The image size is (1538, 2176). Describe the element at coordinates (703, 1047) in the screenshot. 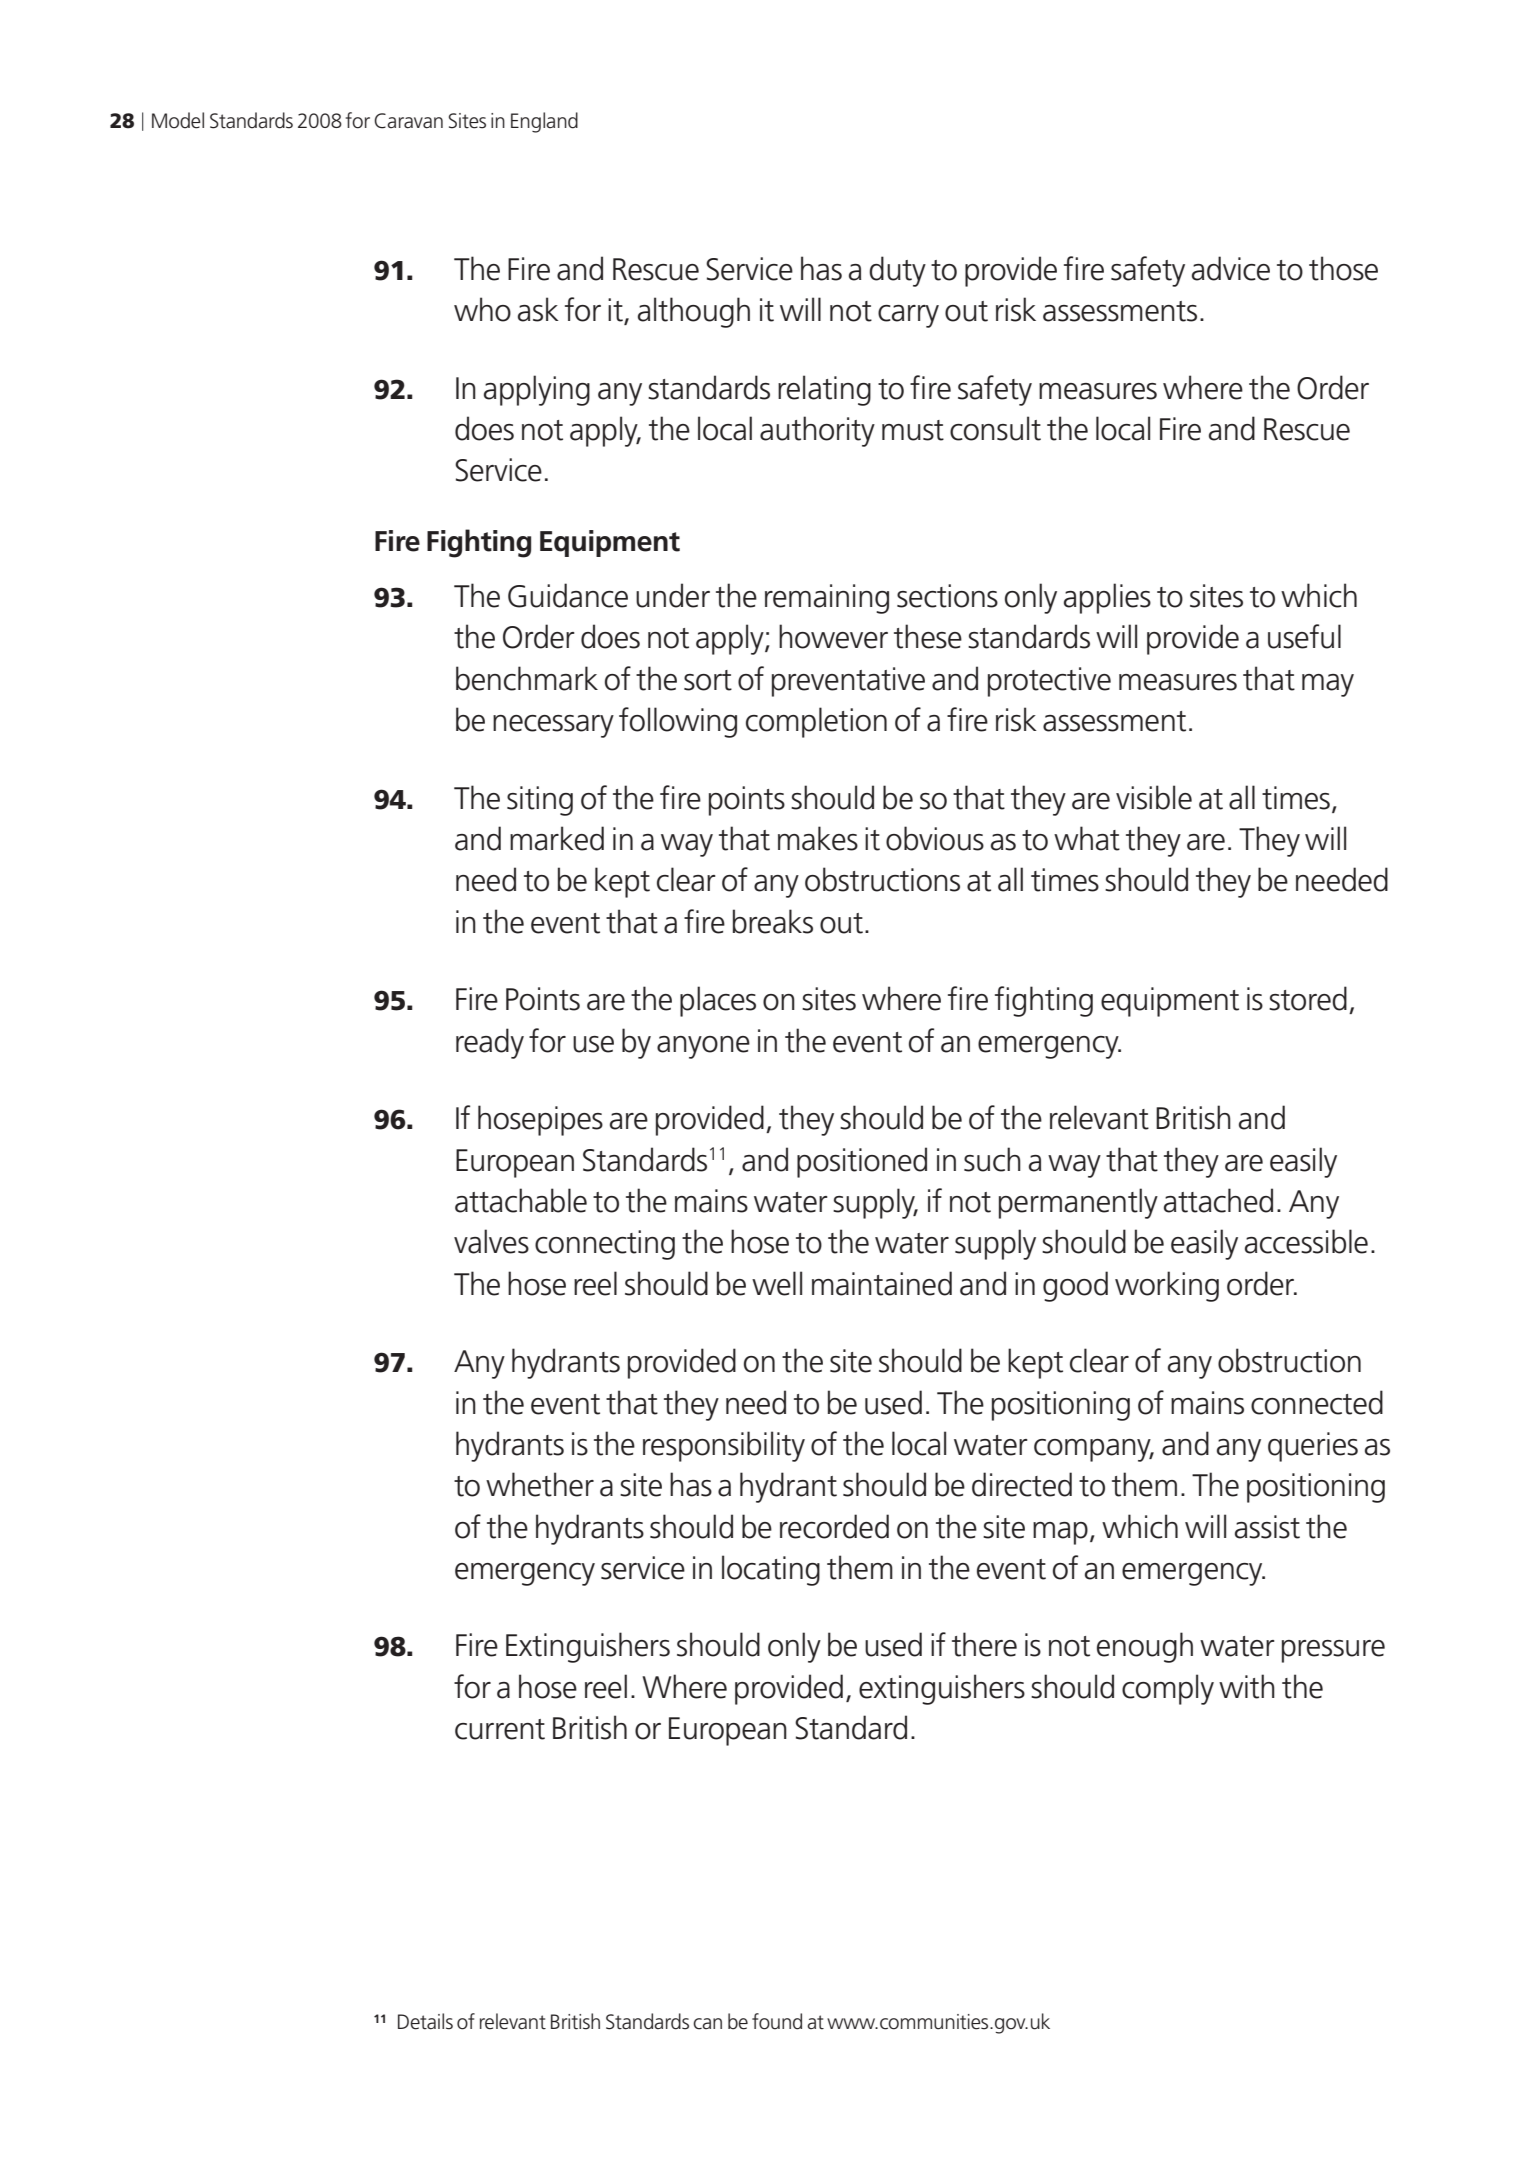

I see `anyone` at that location.
